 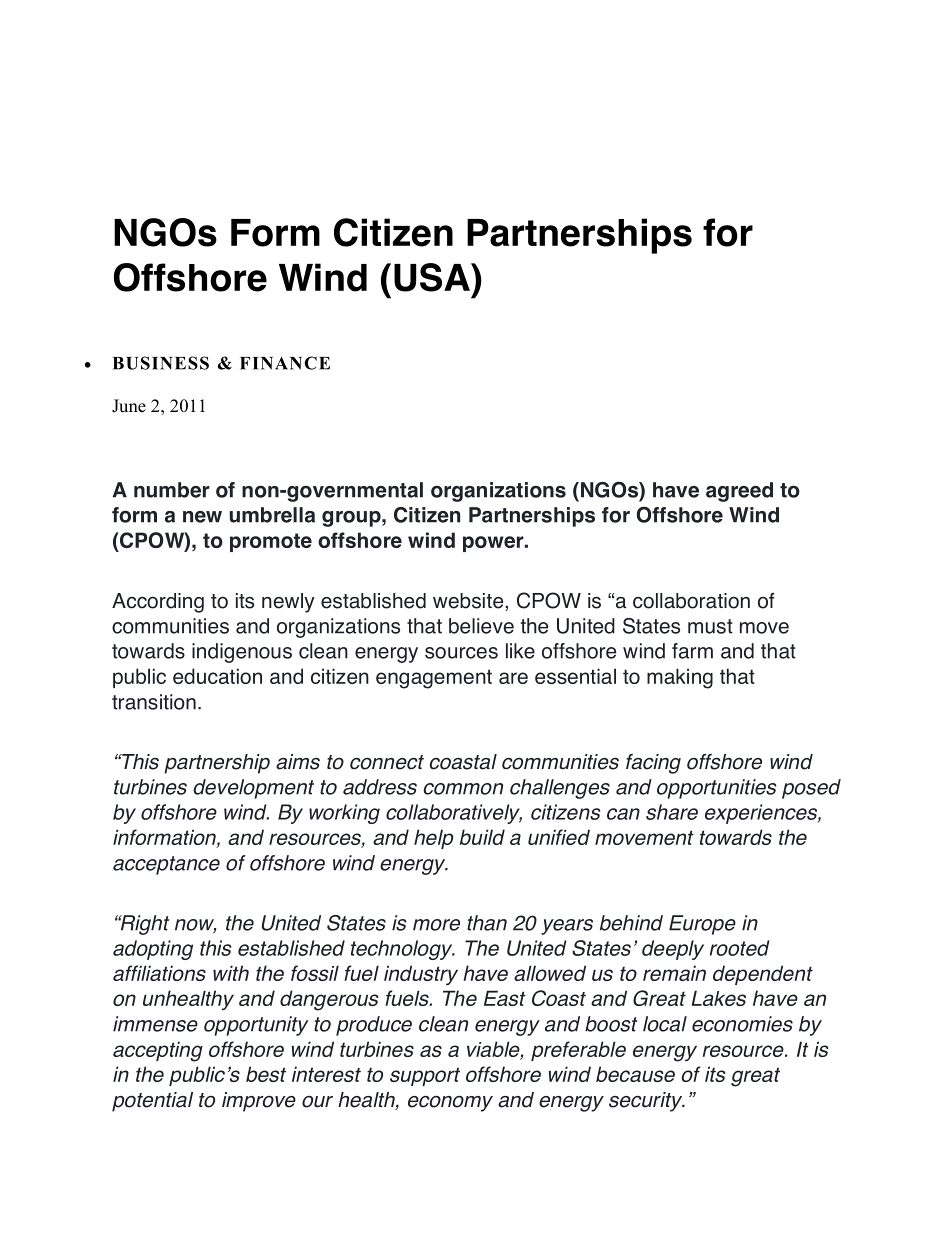 I want to click on making, so click(x=680, y=678).
